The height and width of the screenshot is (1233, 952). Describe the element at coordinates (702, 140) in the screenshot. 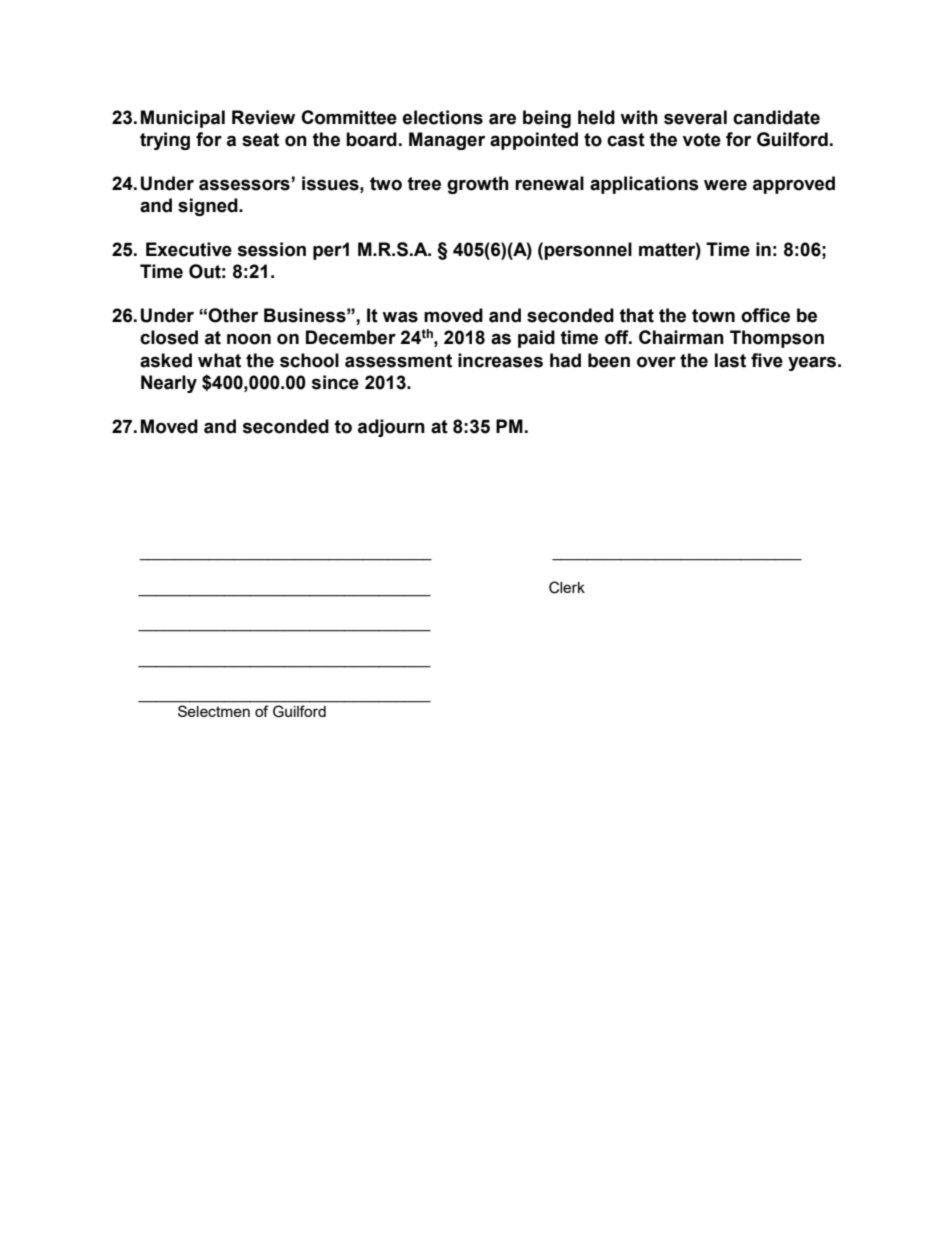

I see `vote` at that location.
